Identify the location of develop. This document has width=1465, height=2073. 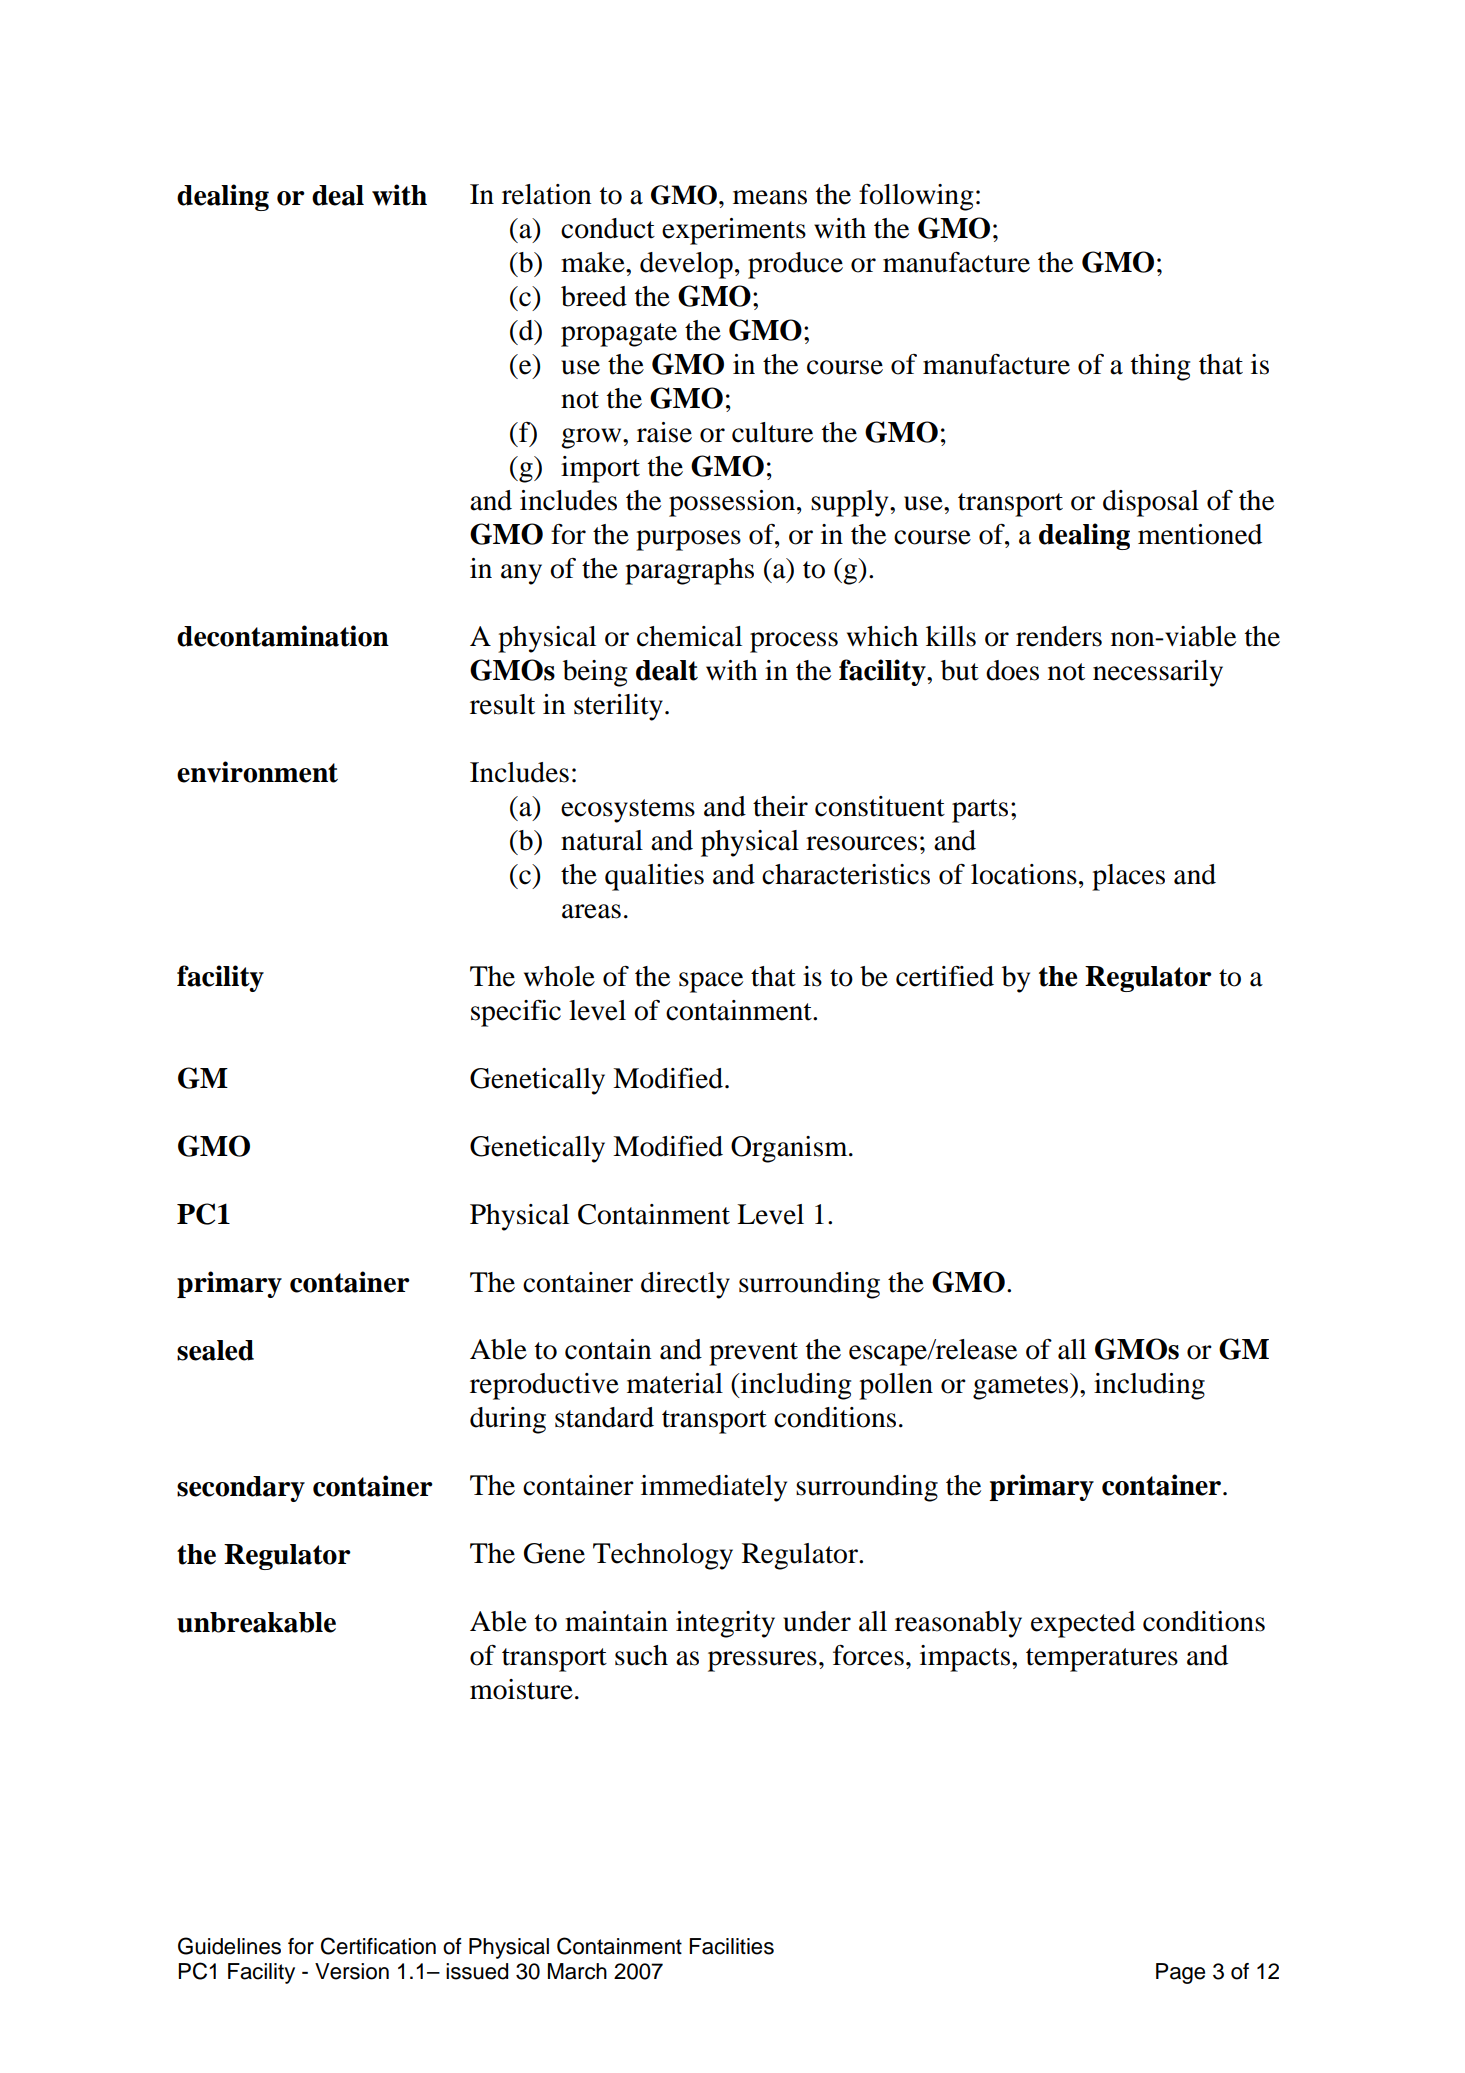
(686, 265).
